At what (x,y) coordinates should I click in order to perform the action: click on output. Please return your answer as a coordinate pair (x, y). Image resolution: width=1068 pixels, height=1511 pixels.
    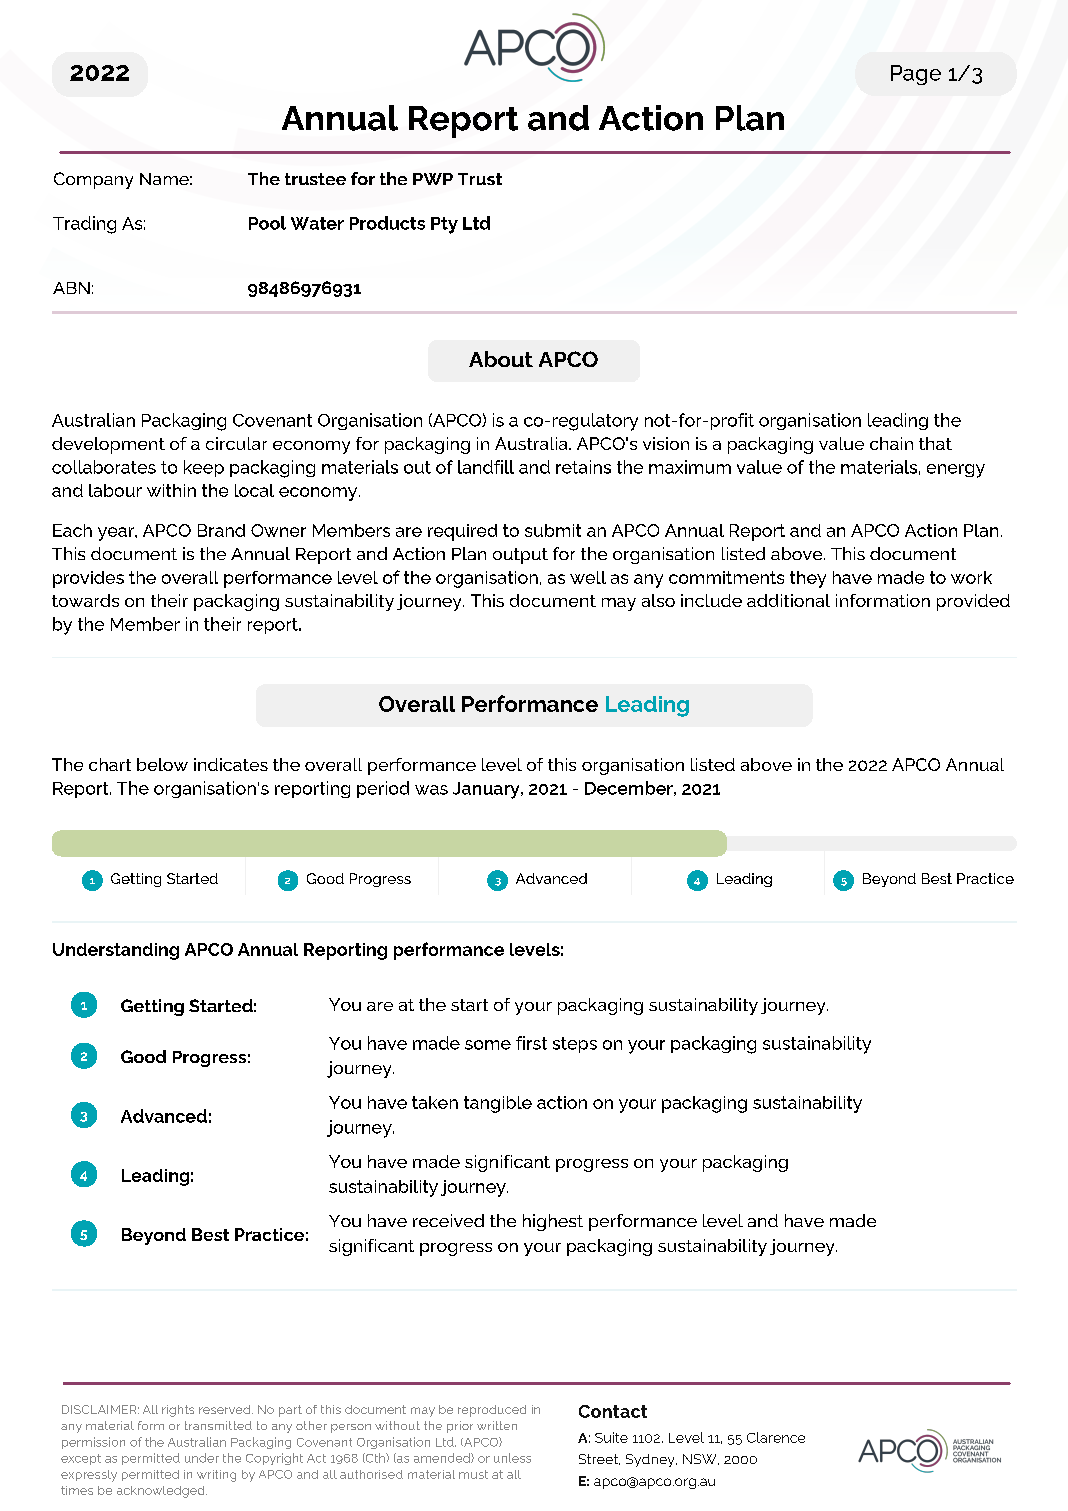
    Looking at the image, I should click on (520, 556).
